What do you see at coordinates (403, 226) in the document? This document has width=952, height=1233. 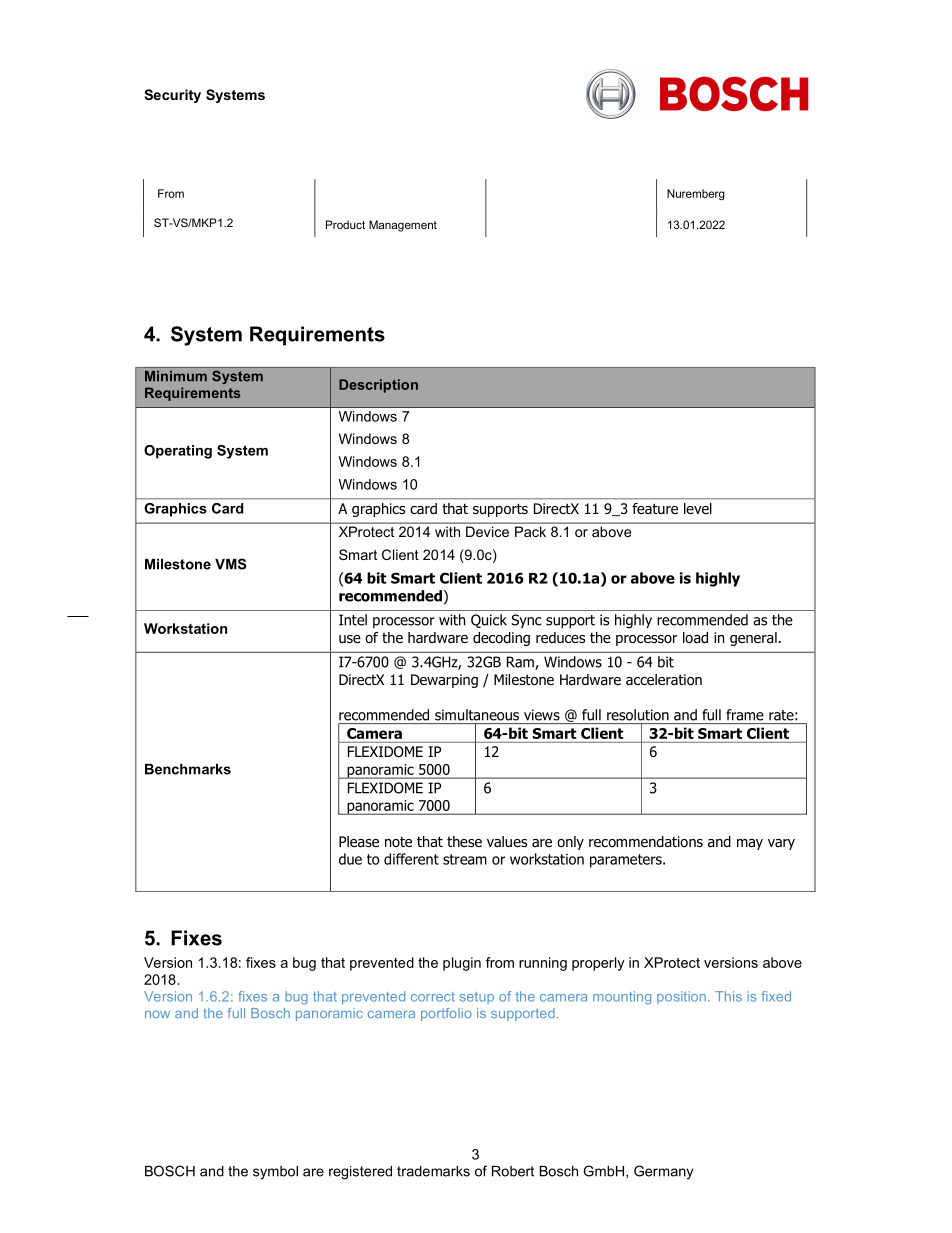 I see `Management` at bounding box center [403, 226].
